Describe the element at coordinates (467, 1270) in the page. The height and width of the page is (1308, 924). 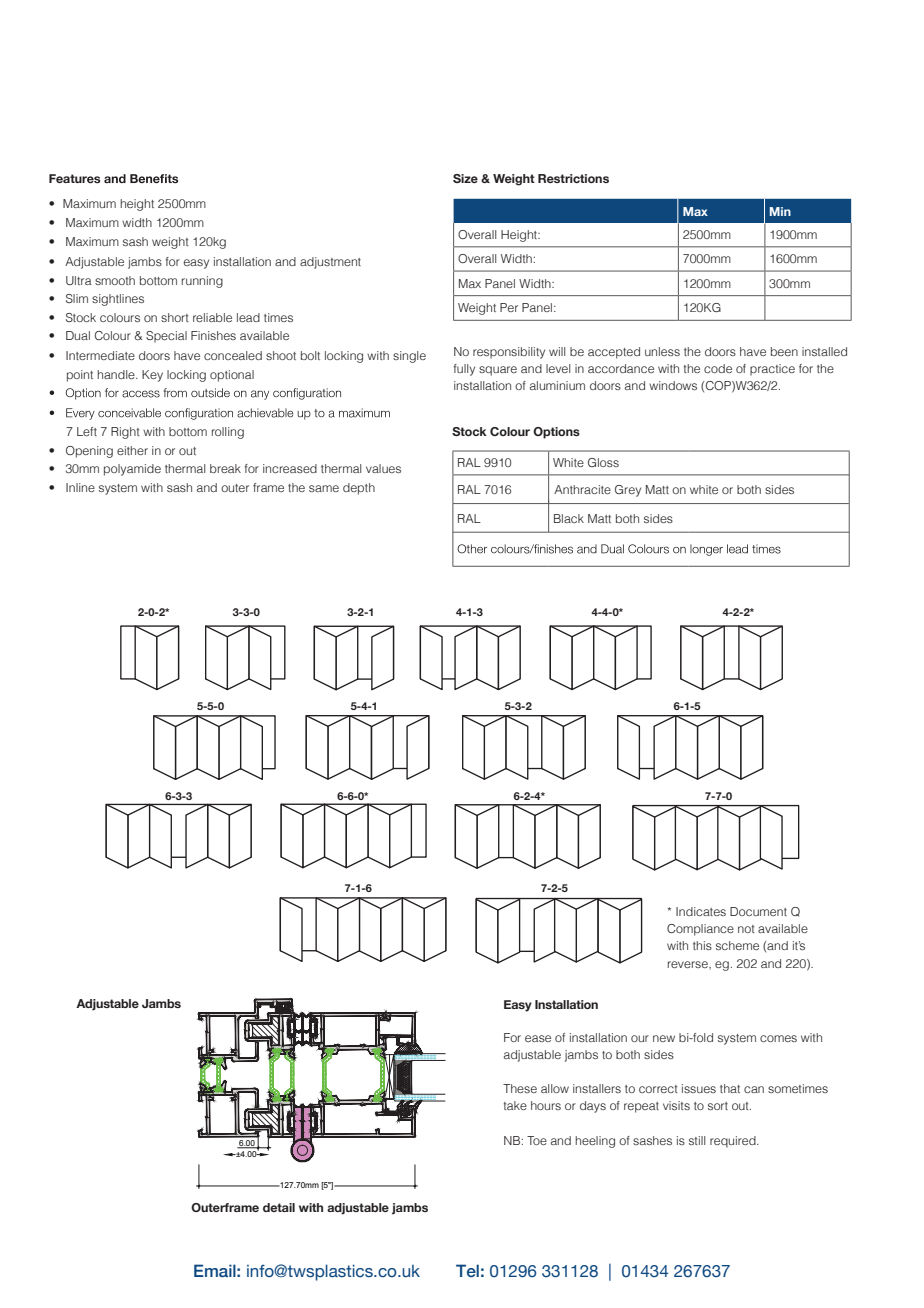
I see `Tel` at that location.
